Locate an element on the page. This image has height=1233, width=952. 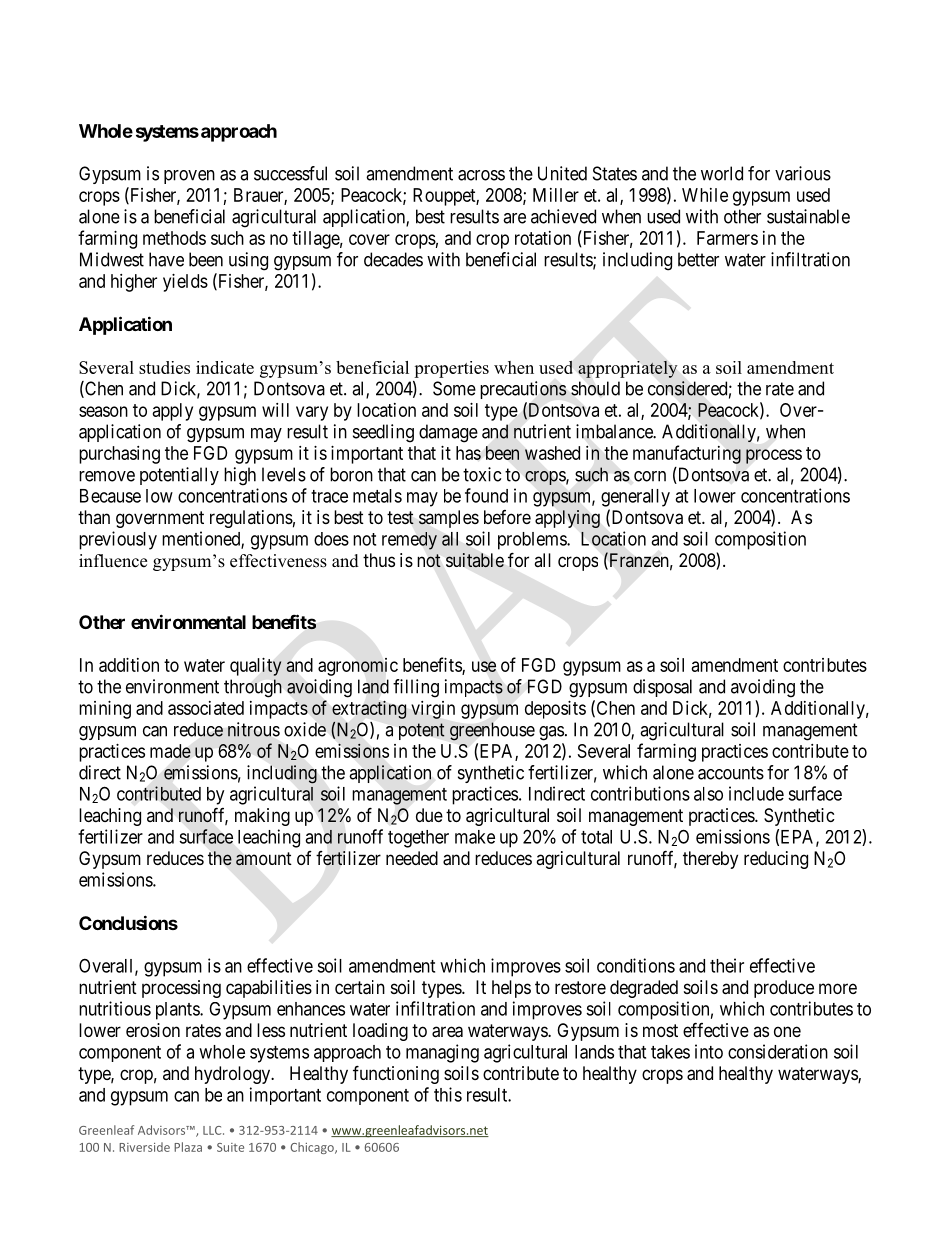
While is located at coordinates (705, 195).
